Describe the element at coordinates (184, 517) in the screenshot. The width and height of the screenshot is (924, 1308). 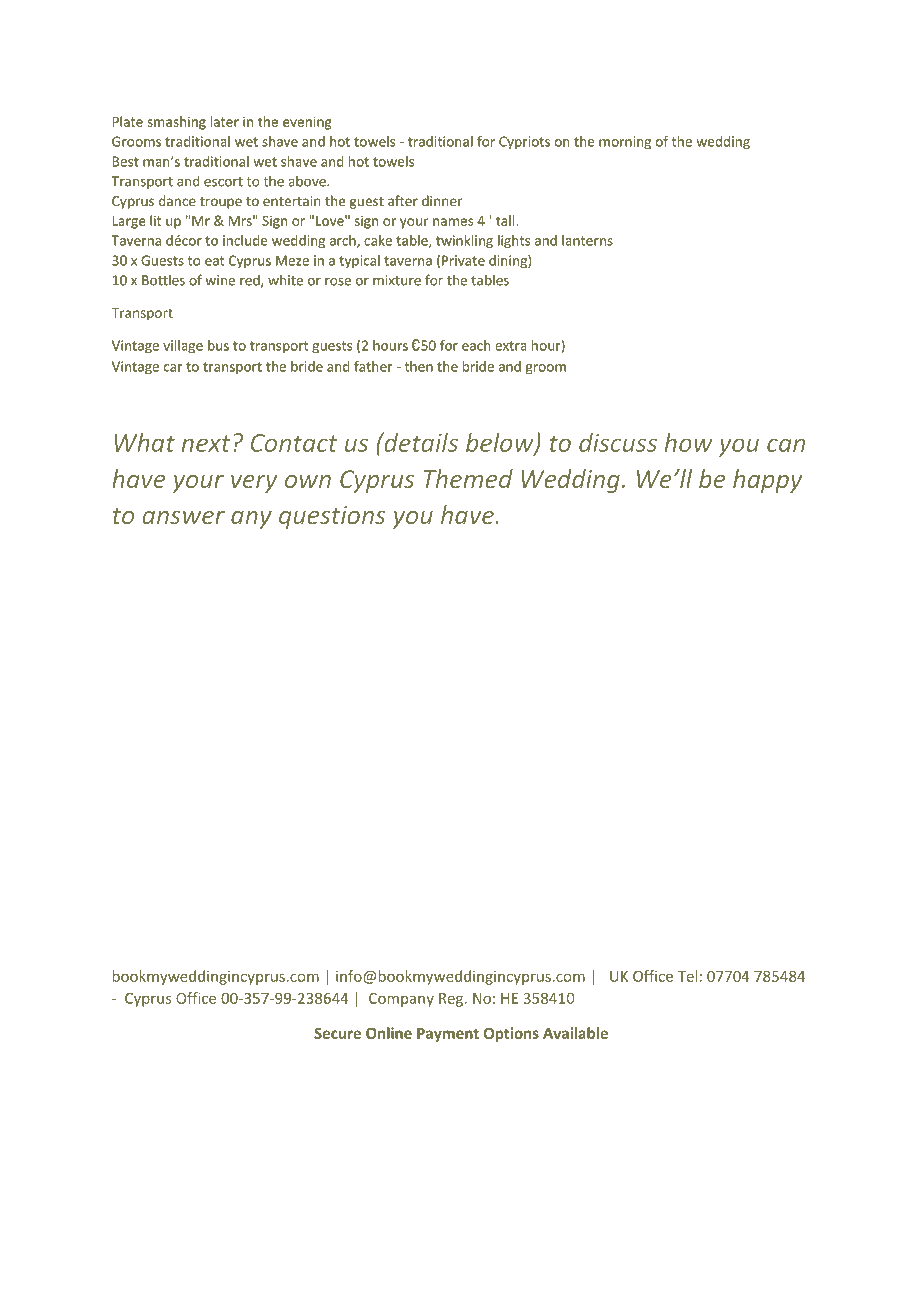
I see `answer` at that location.
